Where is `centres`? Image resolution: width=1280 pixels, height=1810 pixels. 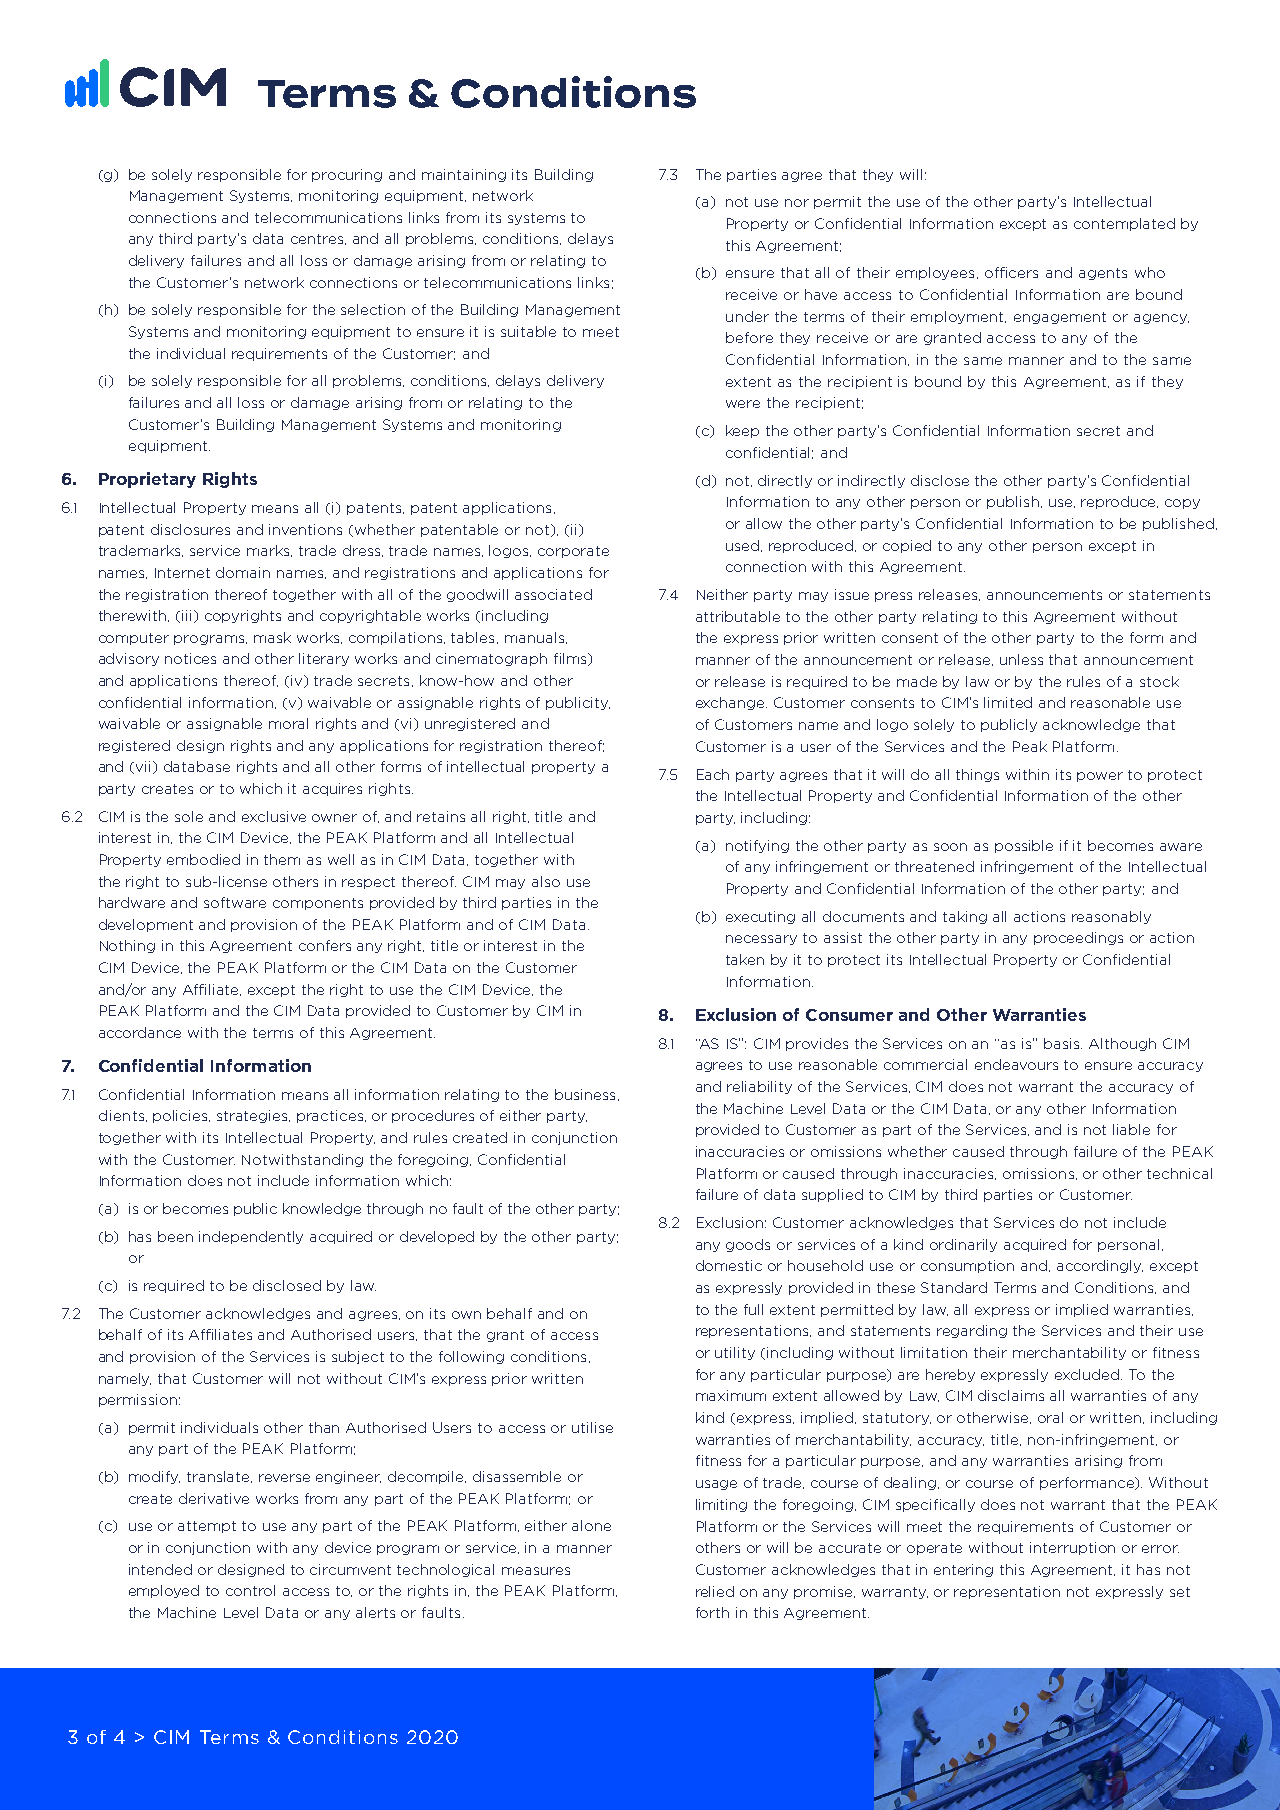 centres is located at coordinates (318, 239).
